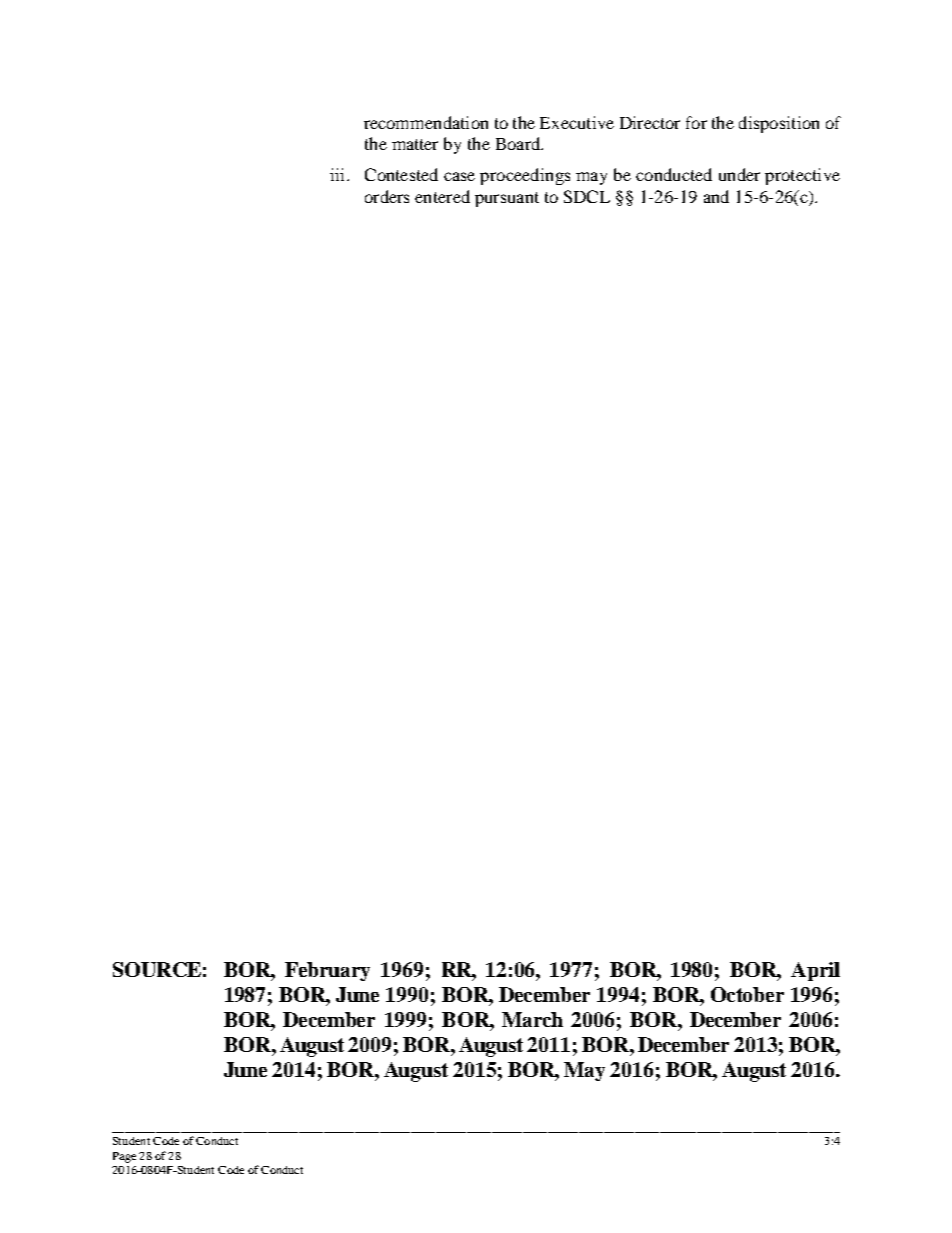  I want to click on and, so click(716, 196).
